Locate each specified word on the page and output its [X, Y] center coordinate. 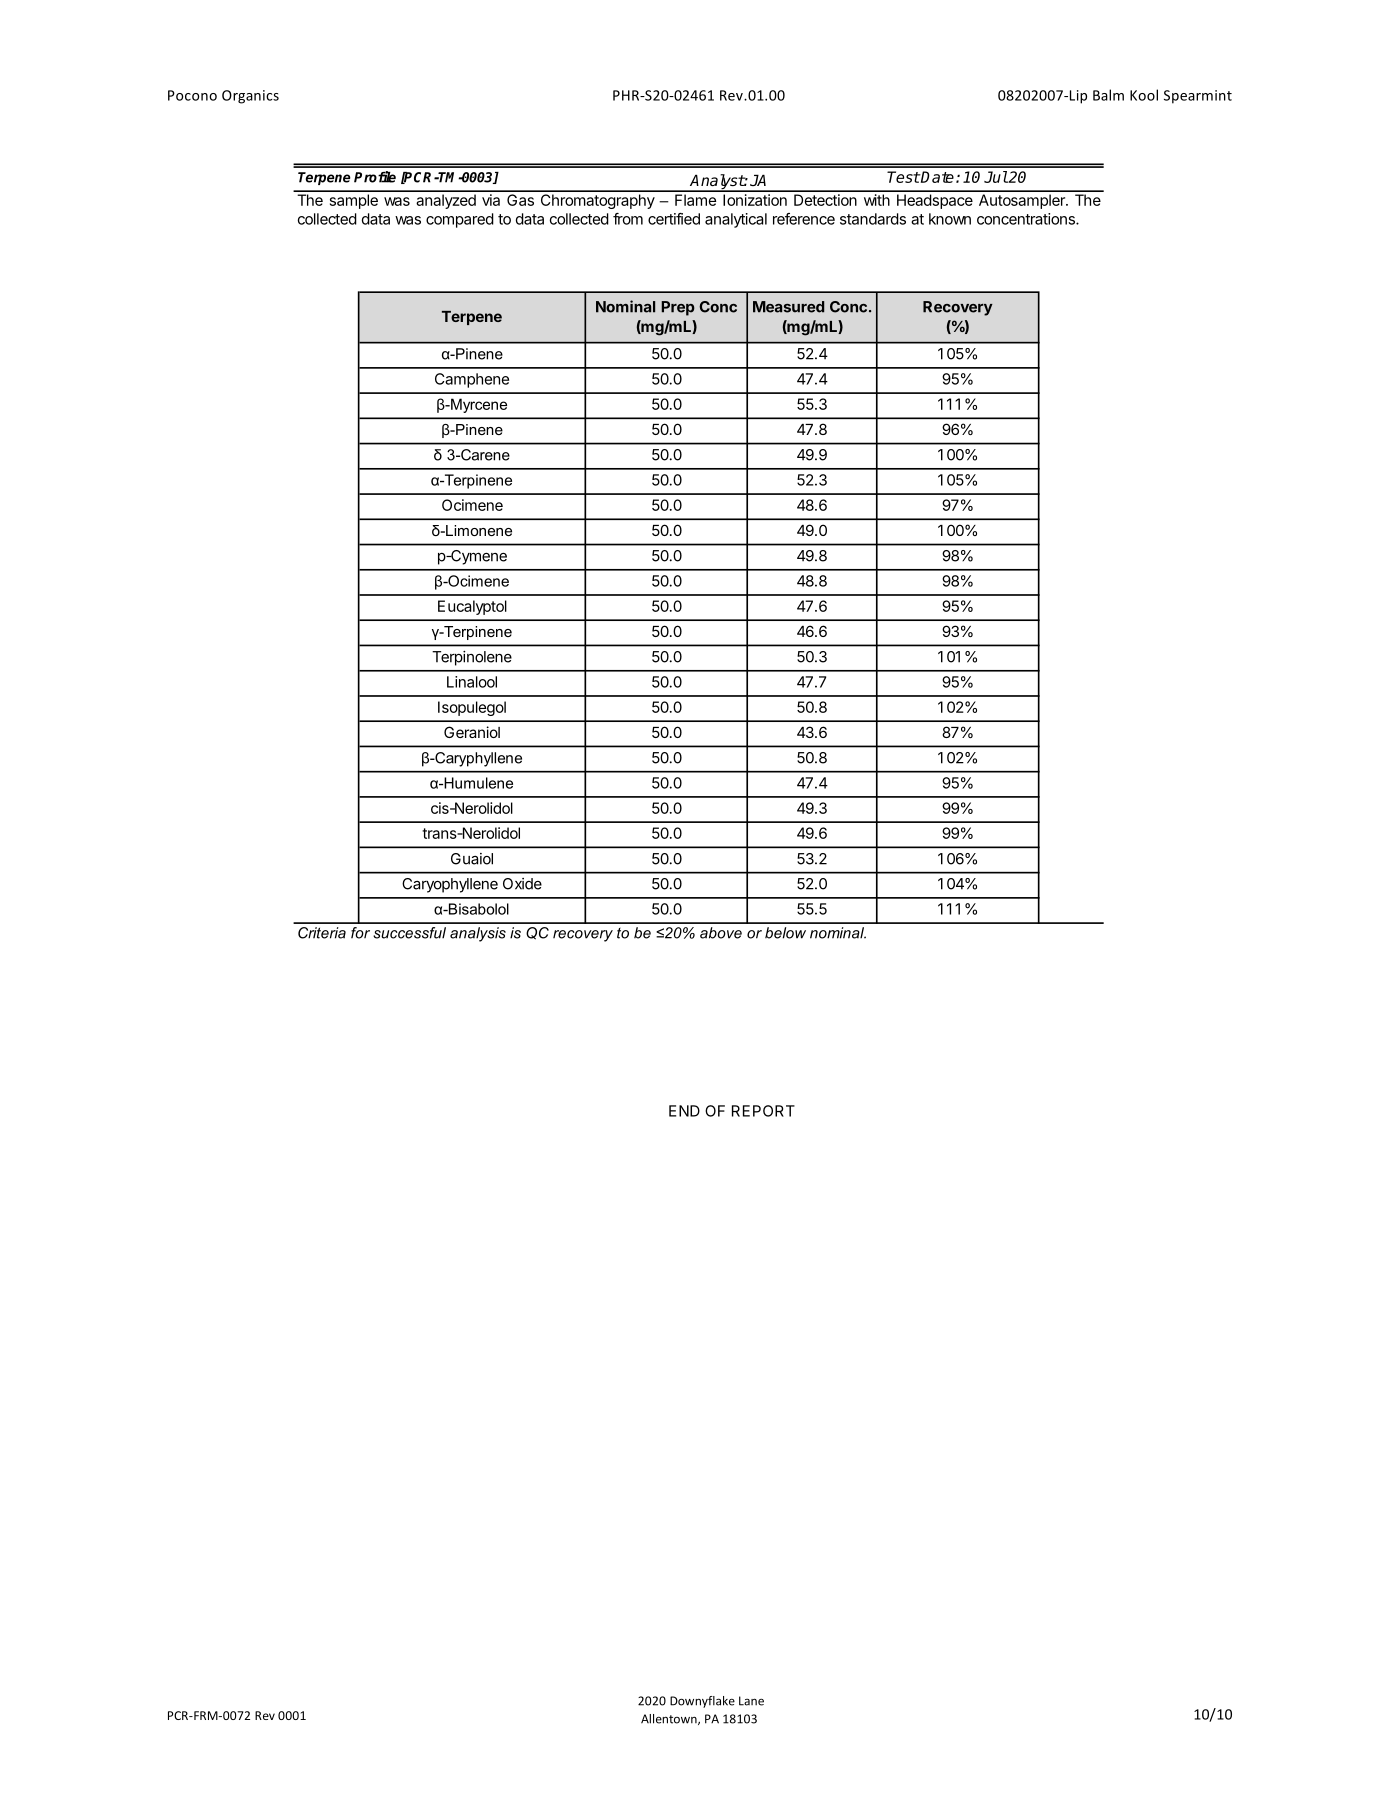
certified [674, 219]
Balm [1108, 95]
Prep [678, 308]
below [785, 933]
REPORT [763, 1111]
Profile [375, 177]
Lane [751, 1701]
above [721, 933]
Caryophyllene [450, 885]
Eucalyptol [472, 607]
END [684, 1111]
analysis [478, 934]
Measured [788, 307]
